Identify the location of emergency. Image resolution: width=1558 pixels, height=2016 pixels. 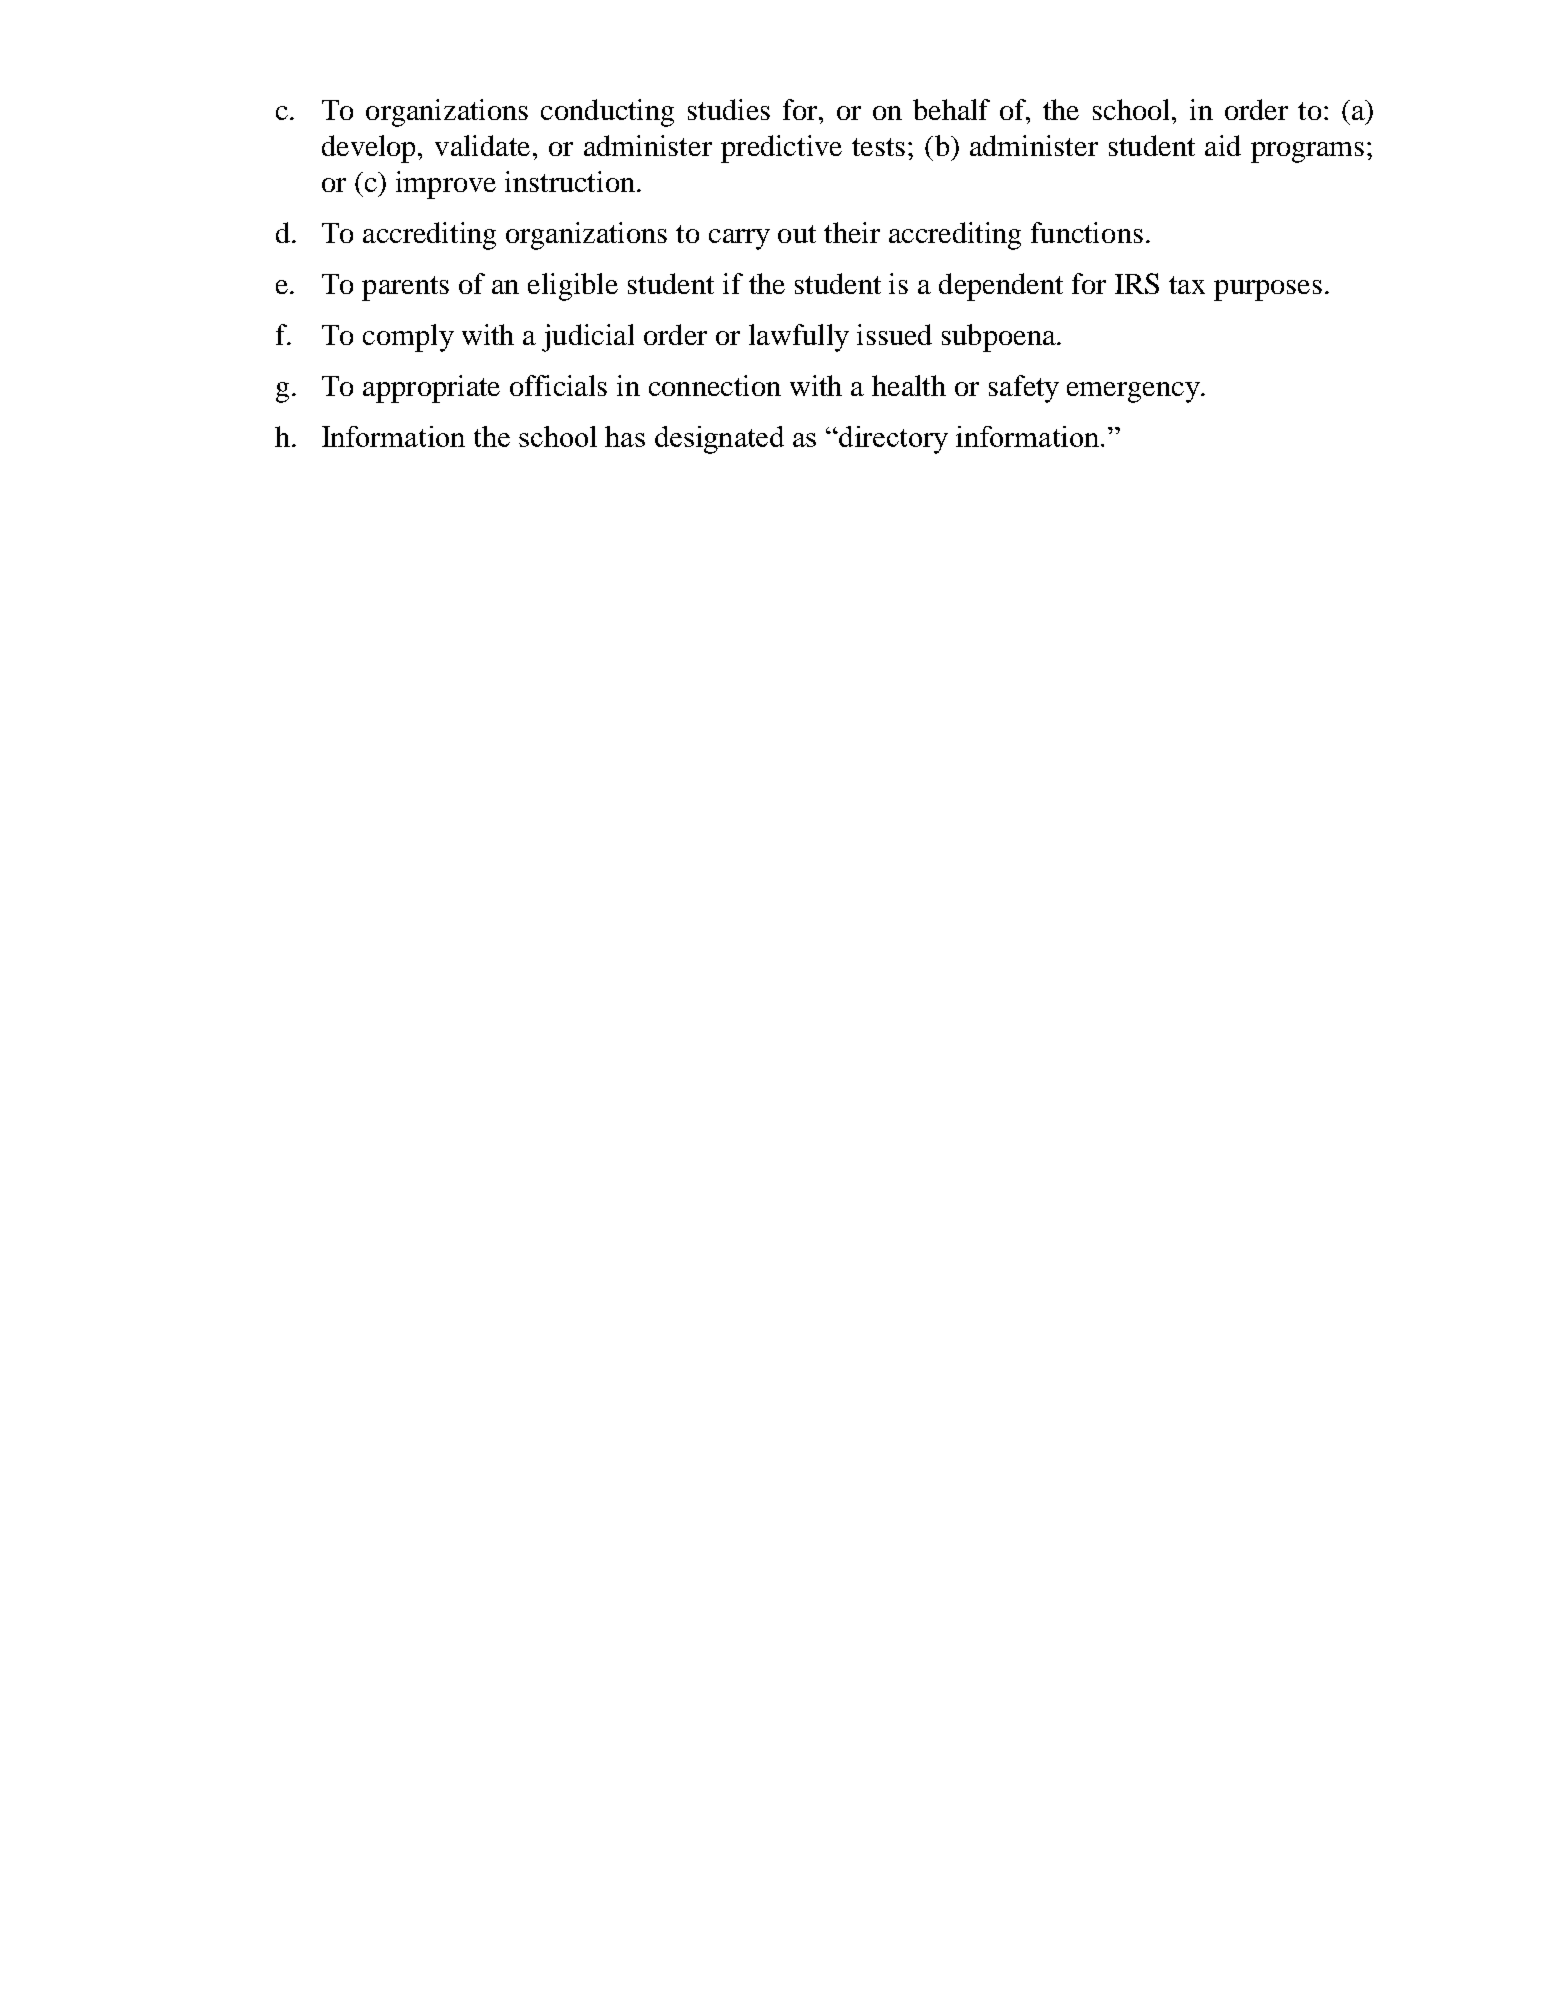
(1134, 392).
